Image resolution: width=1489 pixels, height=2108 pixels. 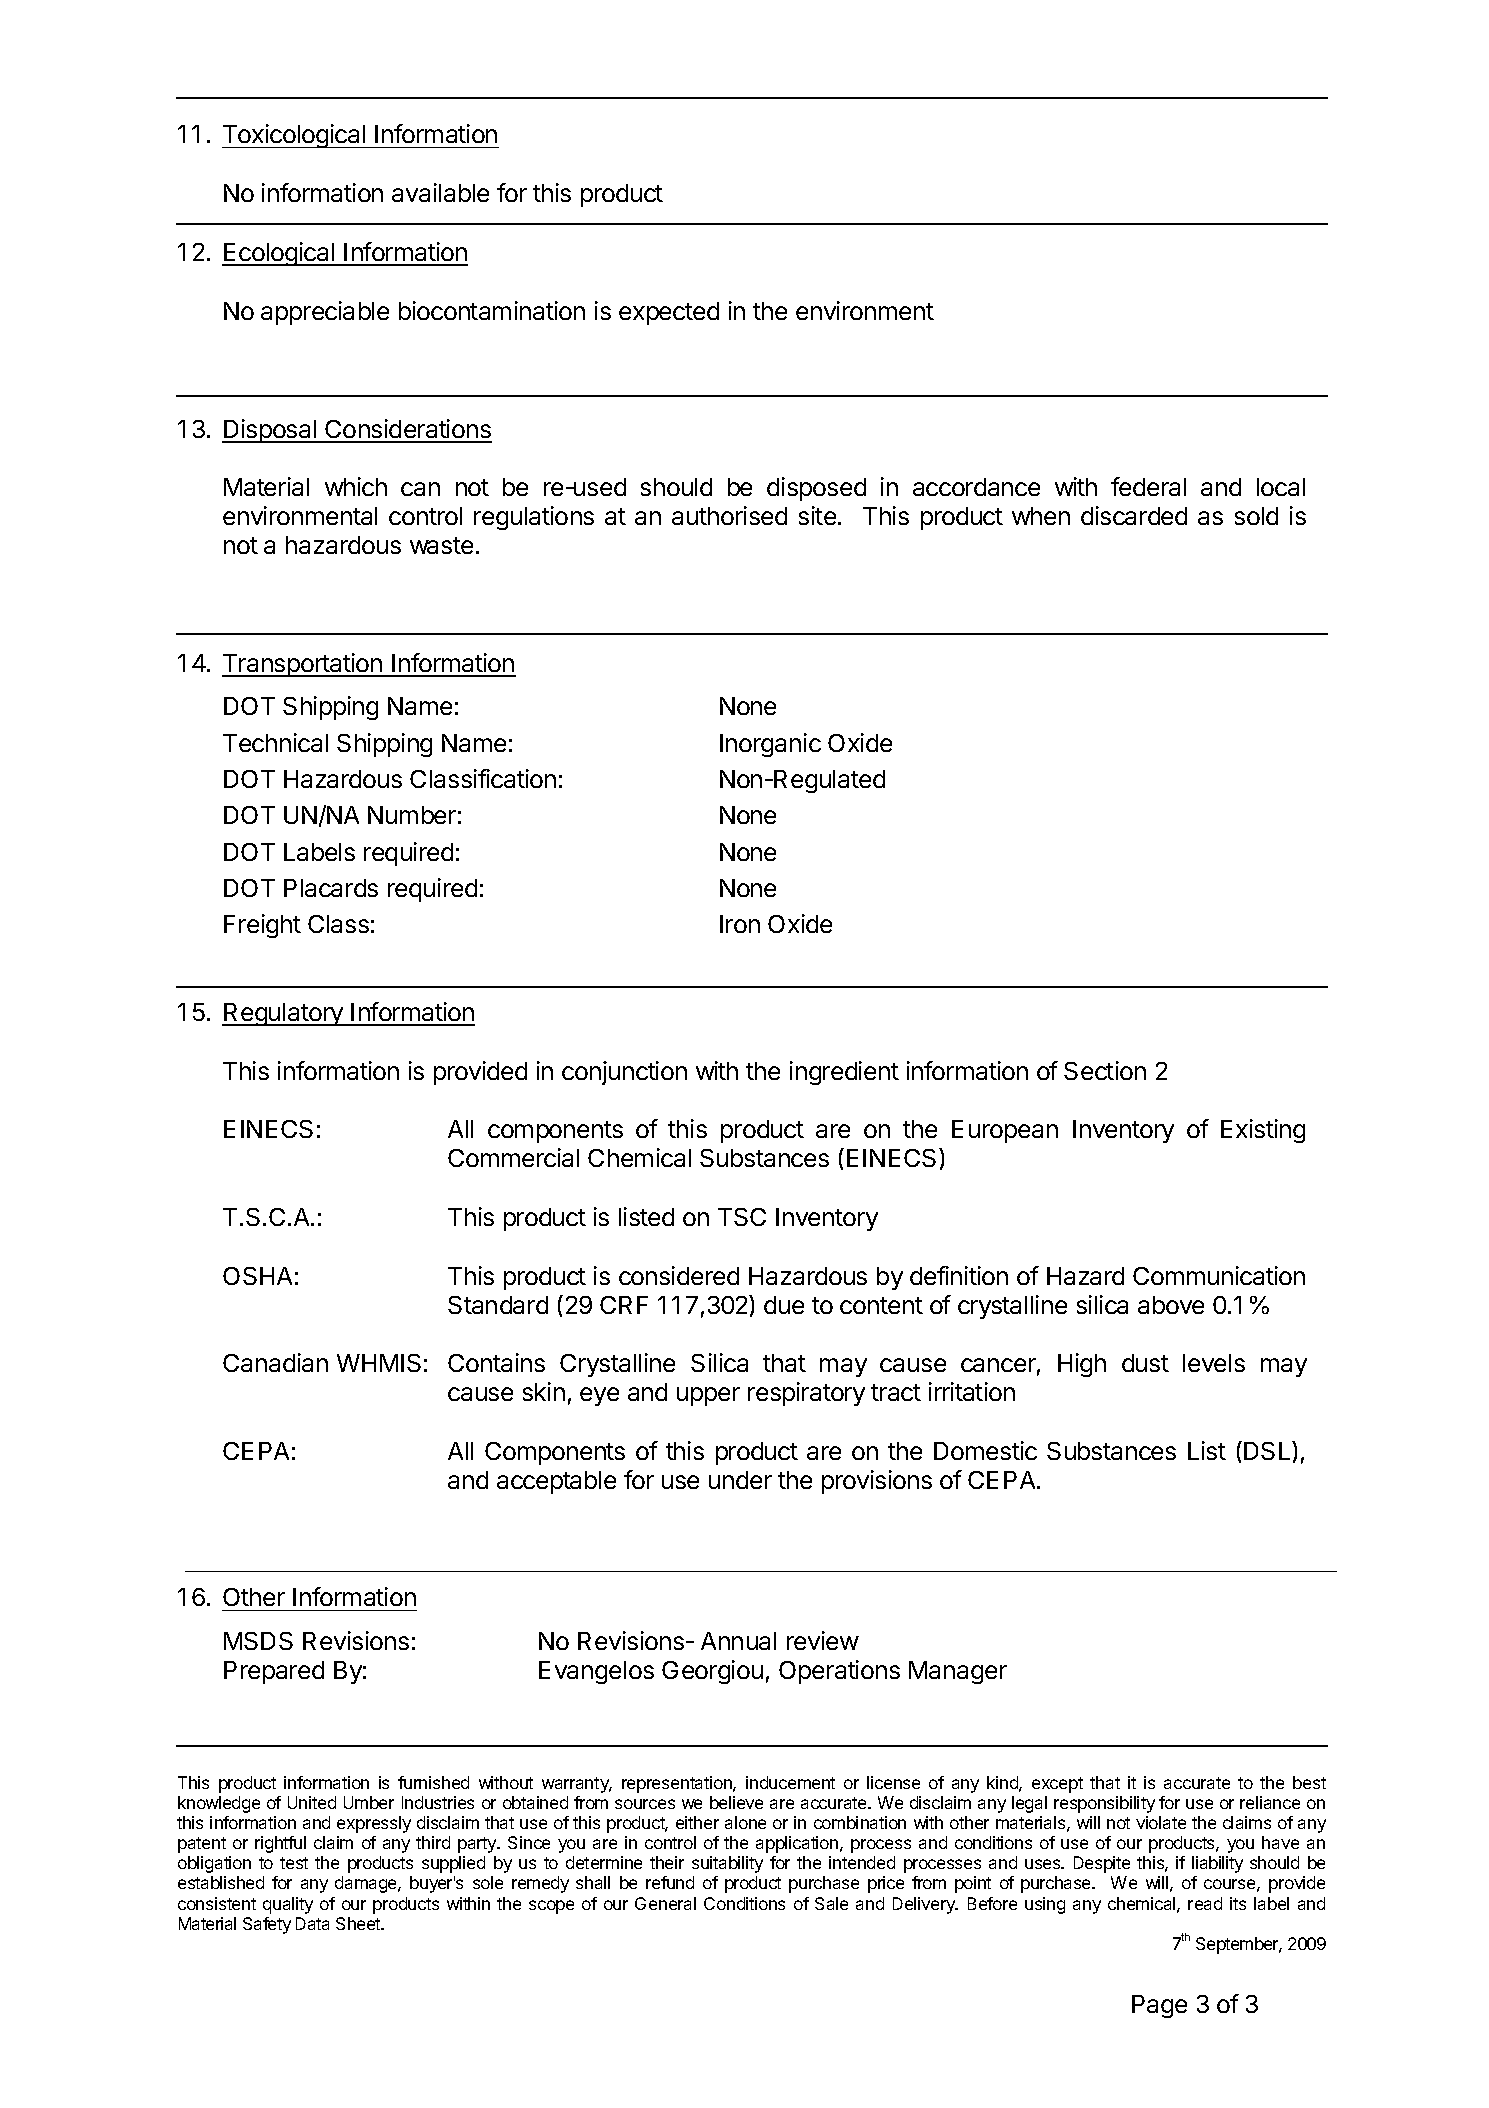 What do you see at coordinates (1134, 515) in the document?
I see `discarded` at bounding box center [1134, 515].
